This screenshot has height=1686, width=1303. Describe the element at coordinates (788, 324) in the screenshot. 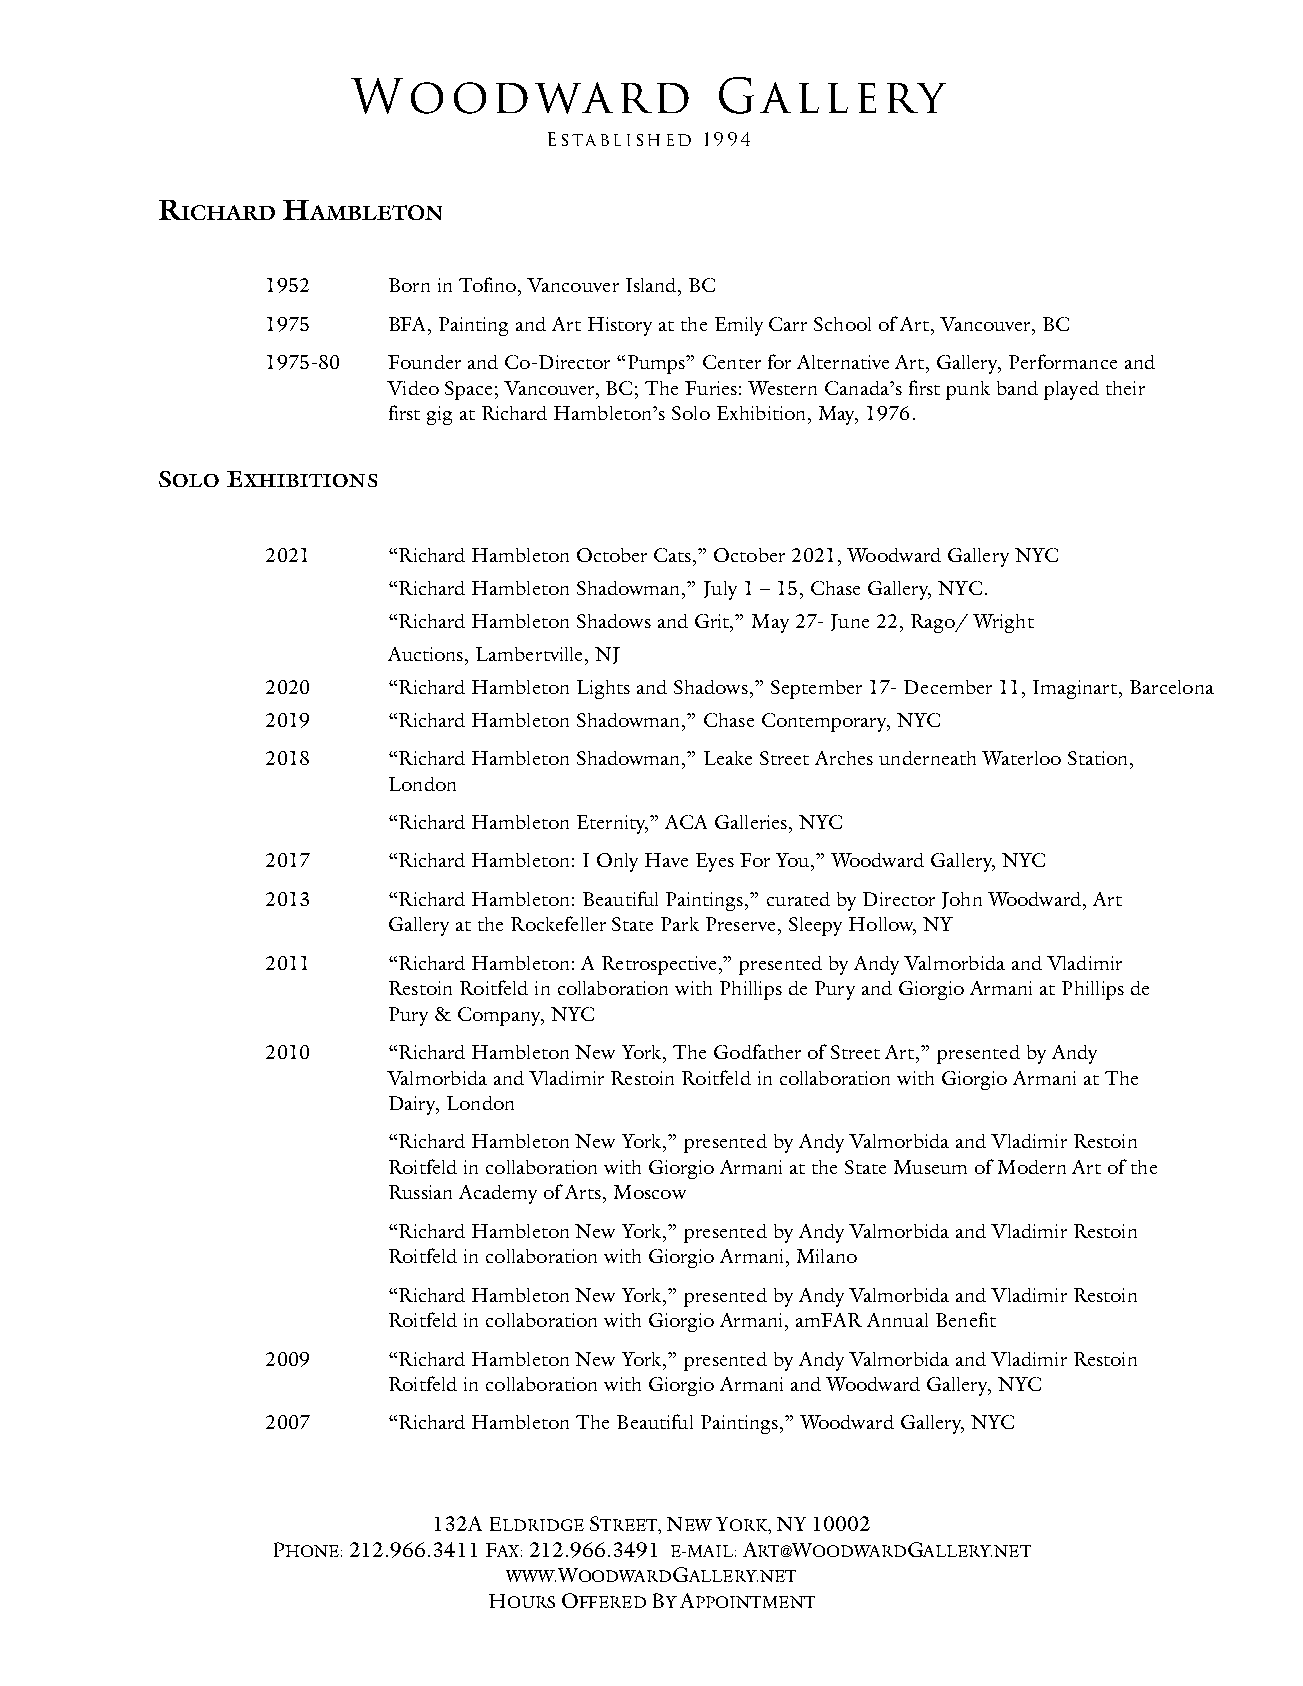

I see `Carr` at that location.
